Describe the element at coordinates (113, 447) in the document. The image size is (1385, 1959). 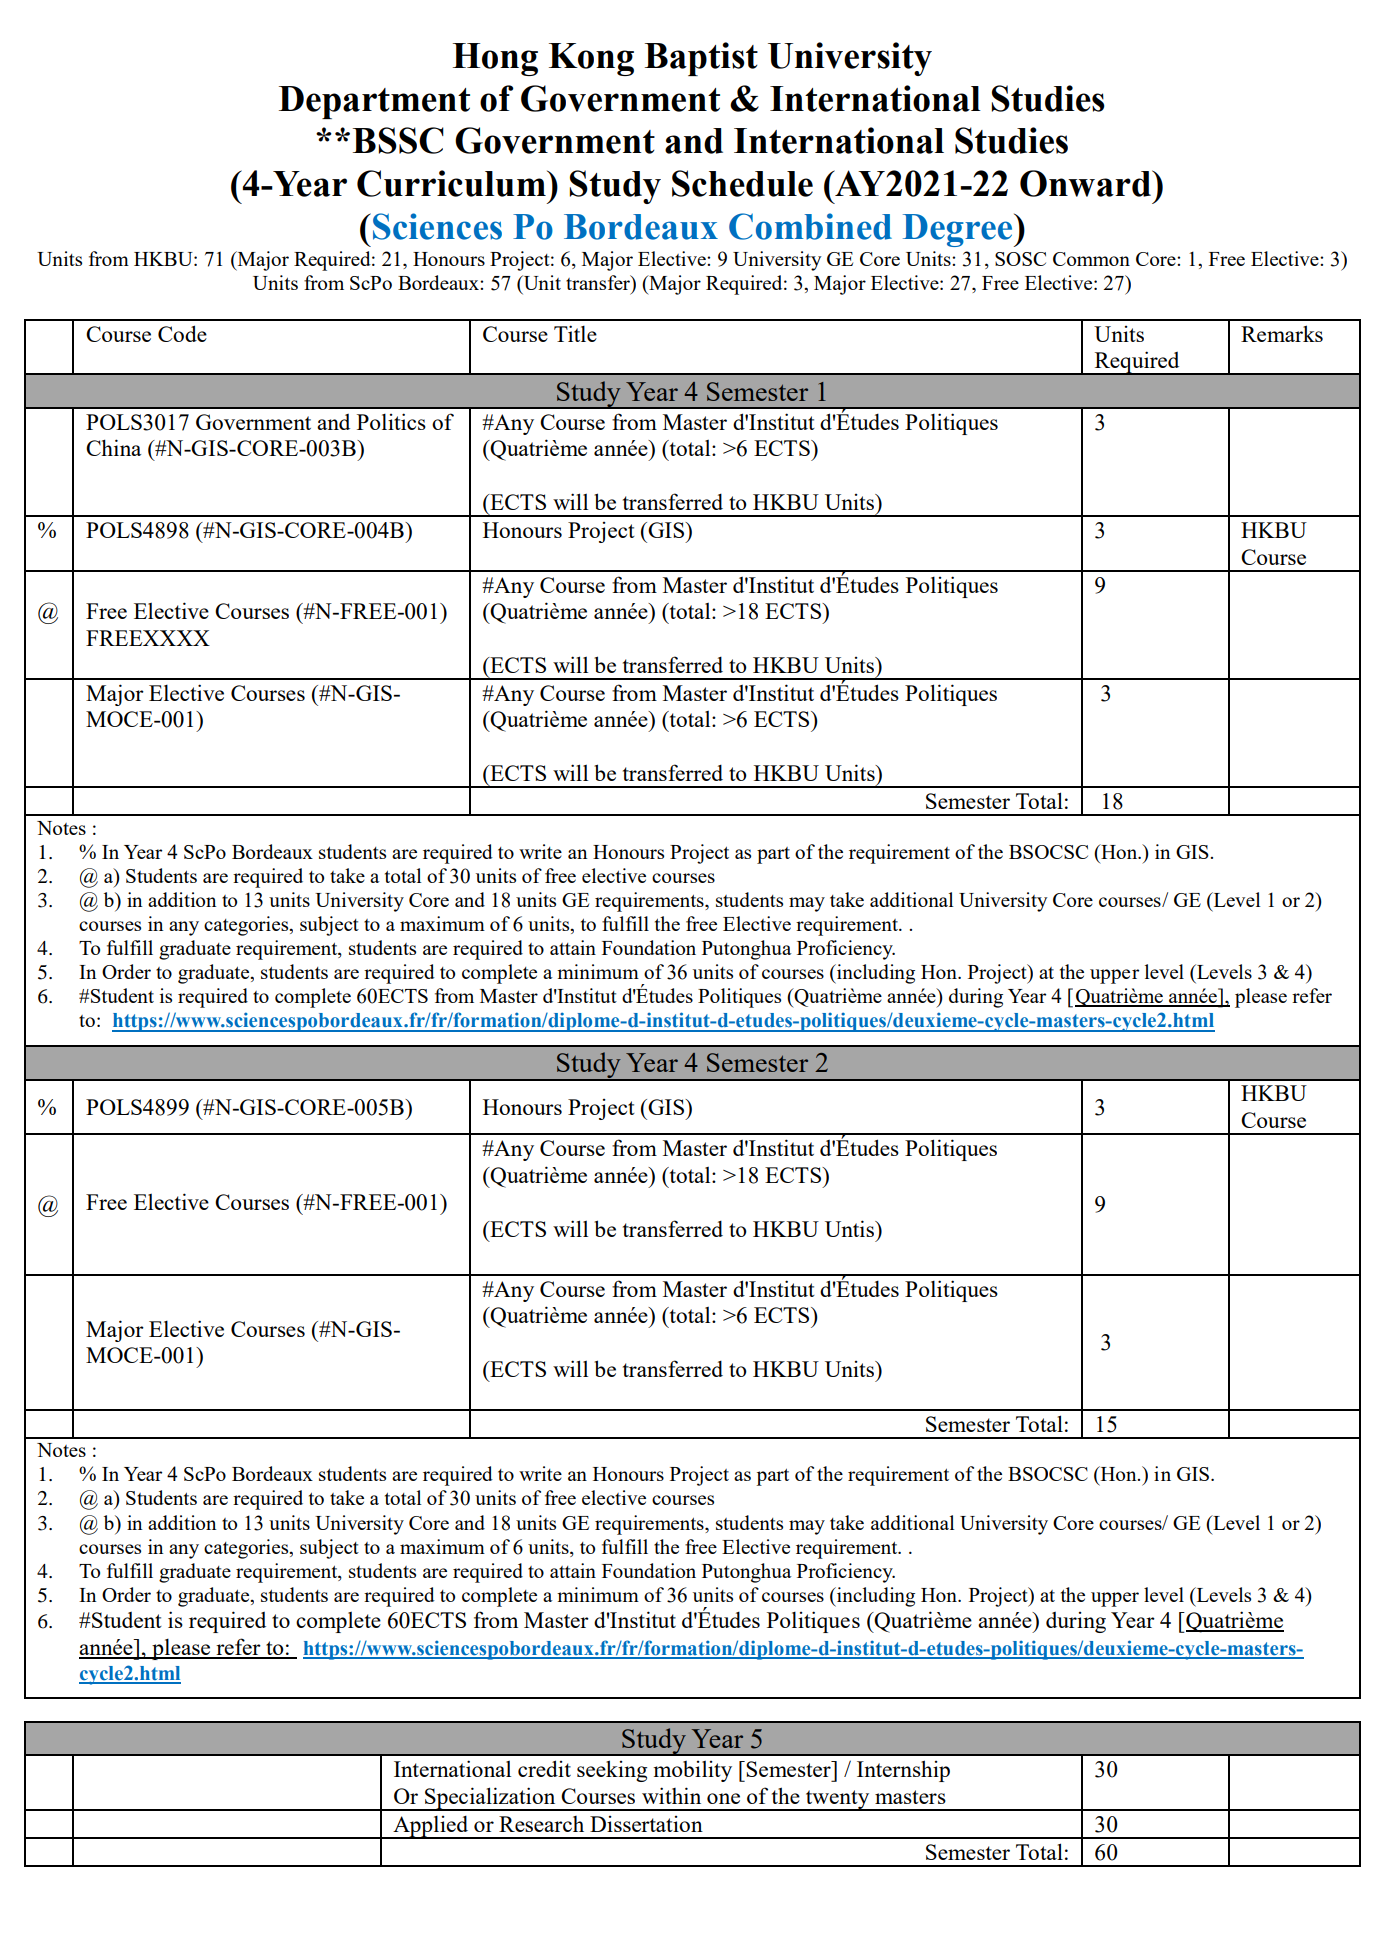
I see `China` at that location.
